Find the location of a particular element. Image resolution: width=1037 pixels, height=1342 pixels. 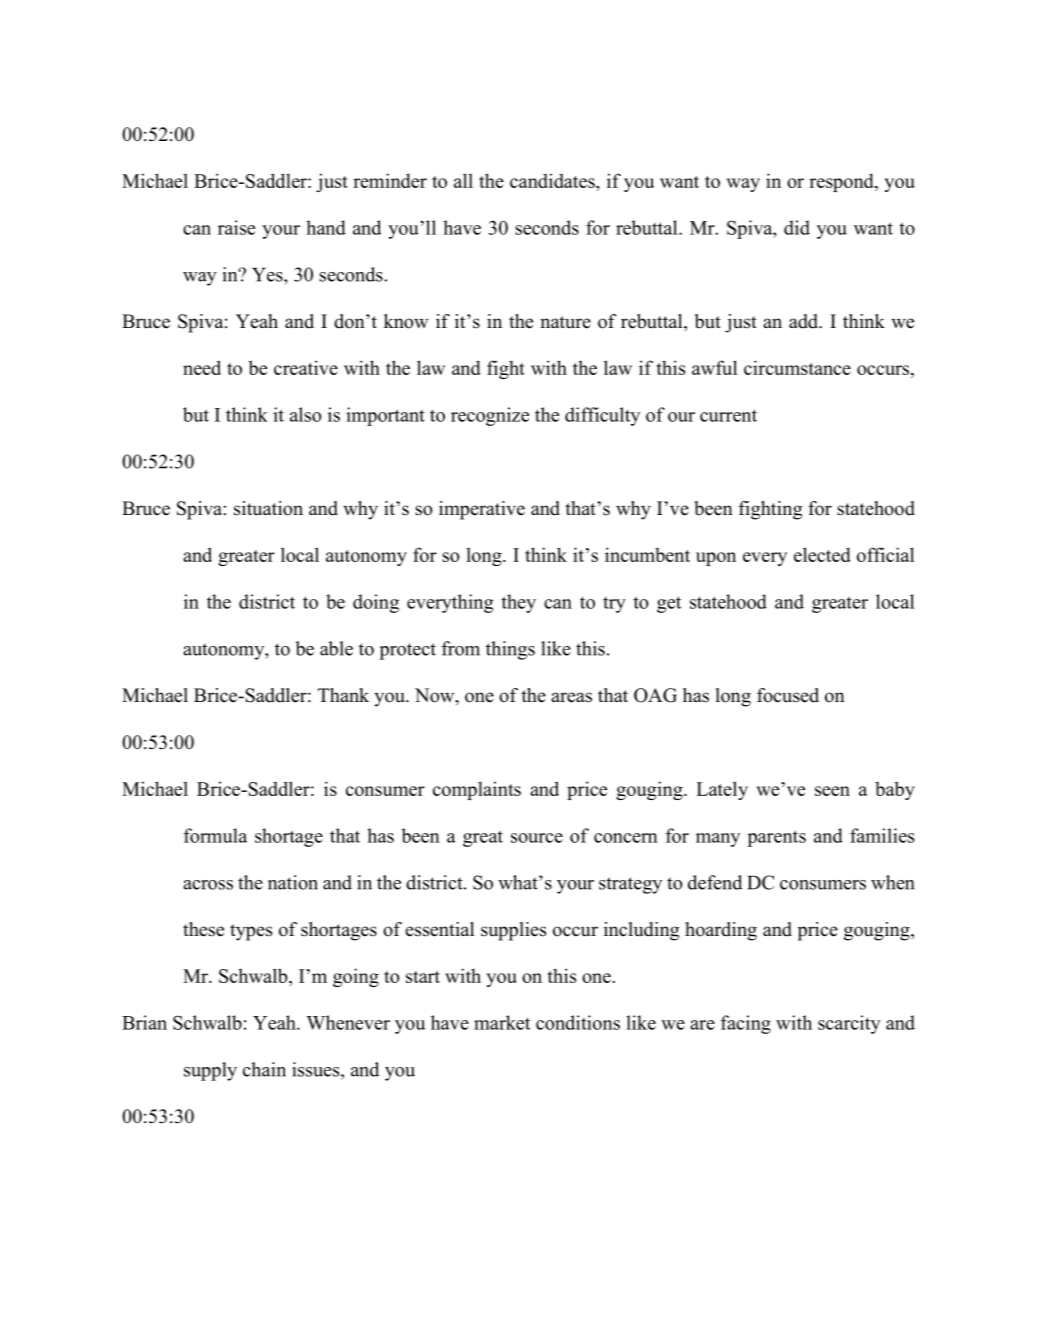

complaints is located at coordinates (477, 790).
